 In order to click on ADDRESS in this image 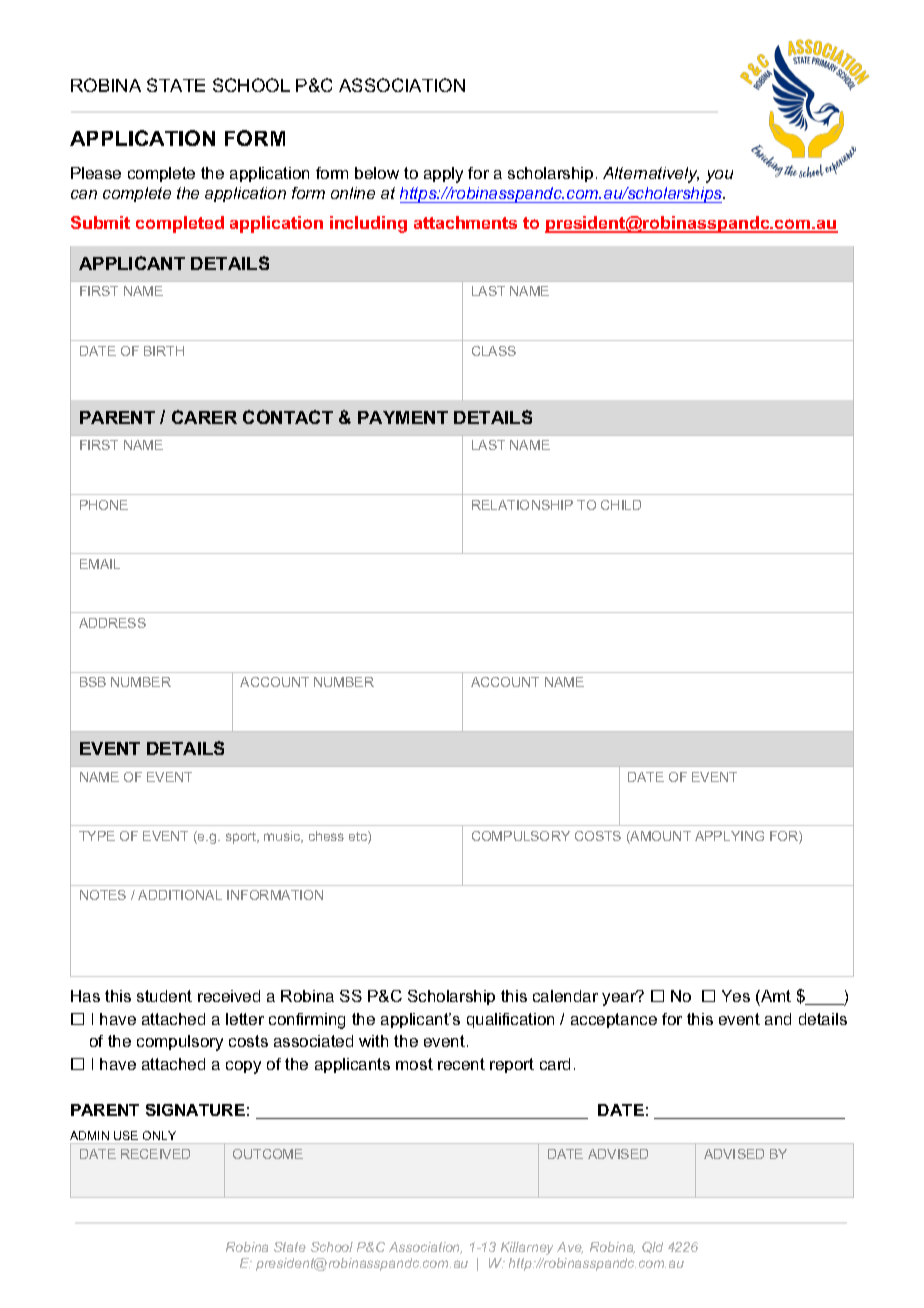, I will do `click(112, 623)`.
